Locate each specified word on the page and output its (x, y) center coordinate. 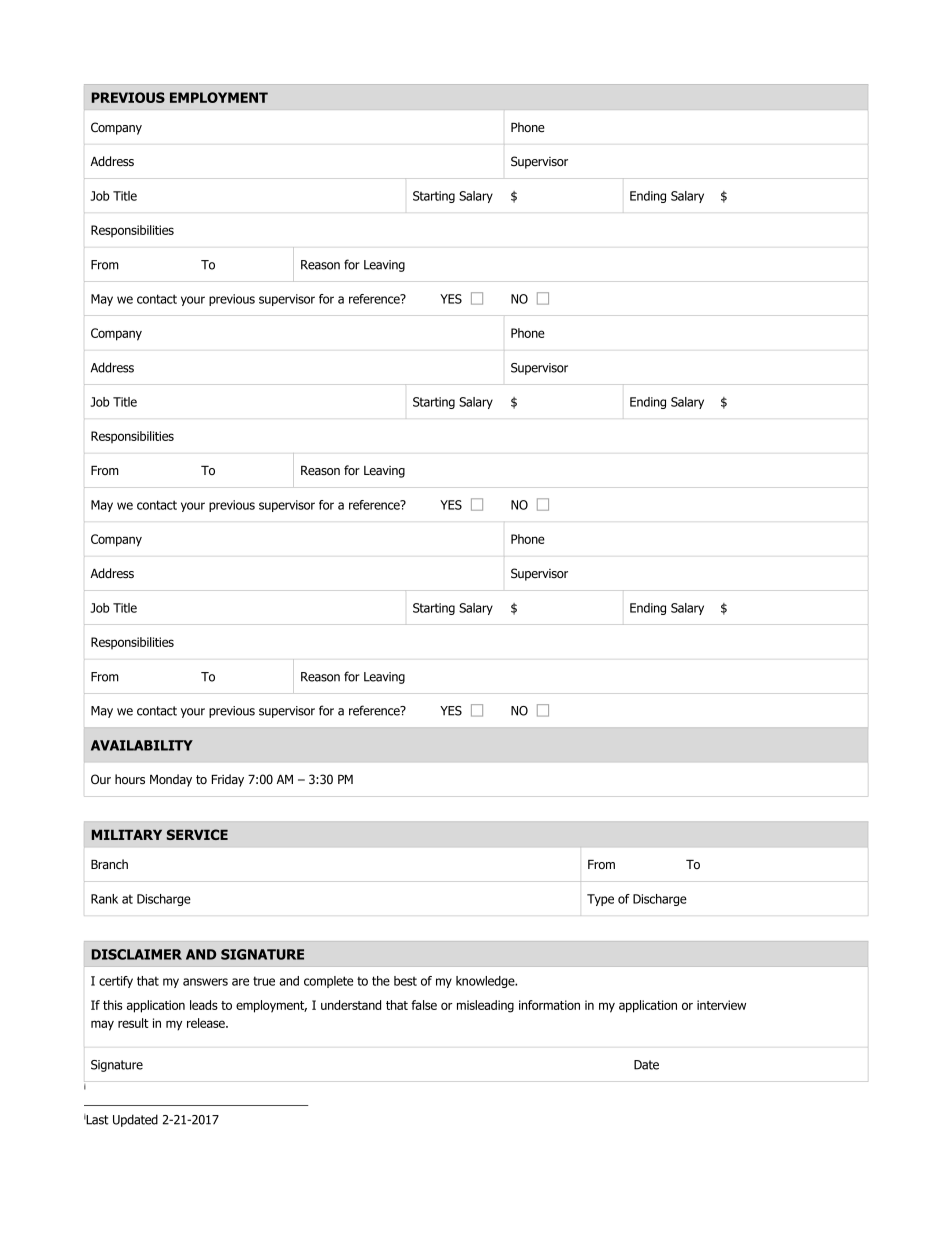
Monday (171, 780)
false (424, 1005)
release (207, 1023)
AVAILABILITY (142, 745)
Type (600, 900)
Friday (228, 780)
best (405, 981)
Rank (104, 899)
